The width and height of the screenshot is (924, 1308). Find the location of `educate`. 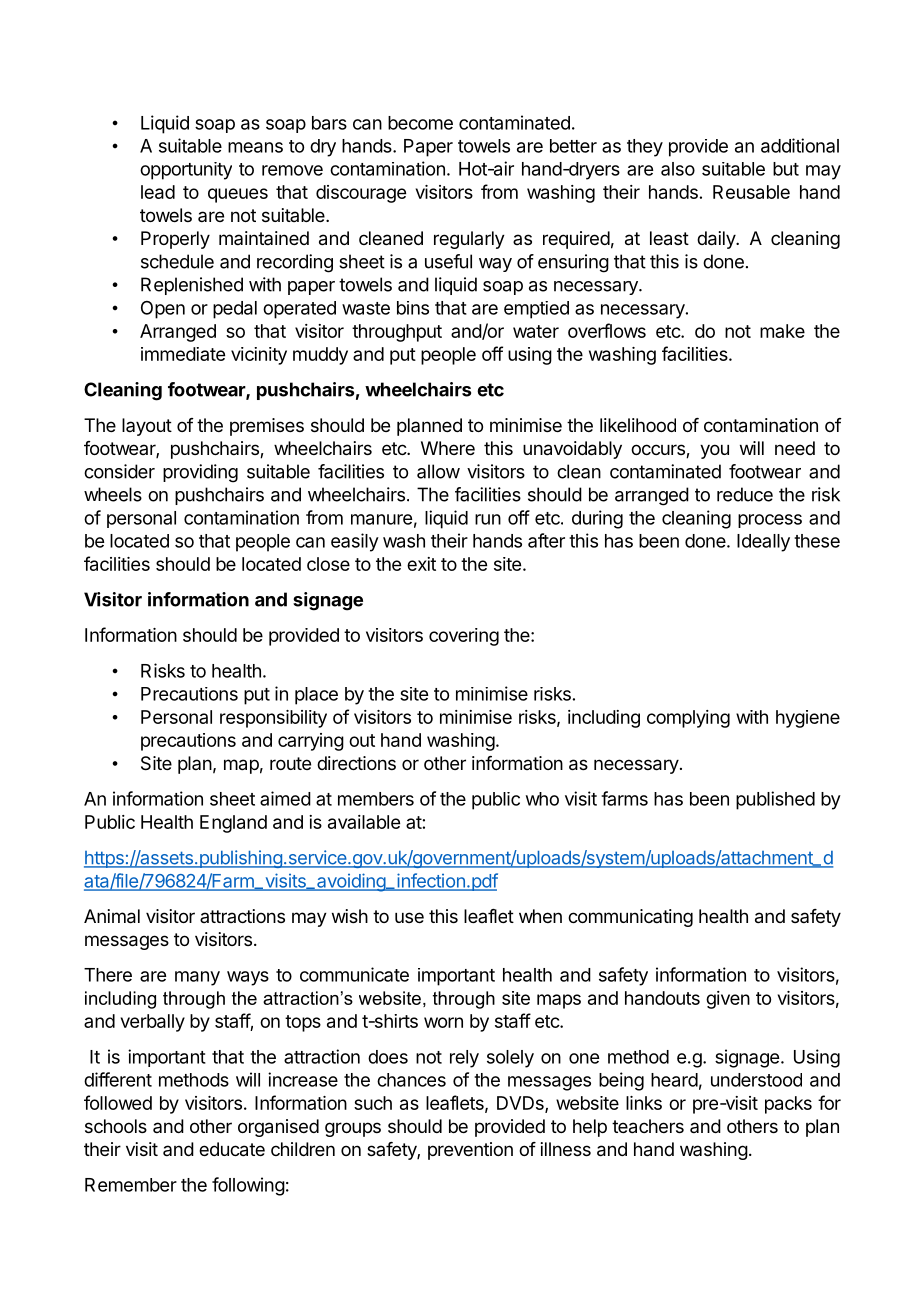

educate is located at coordinates (232, 1149).
